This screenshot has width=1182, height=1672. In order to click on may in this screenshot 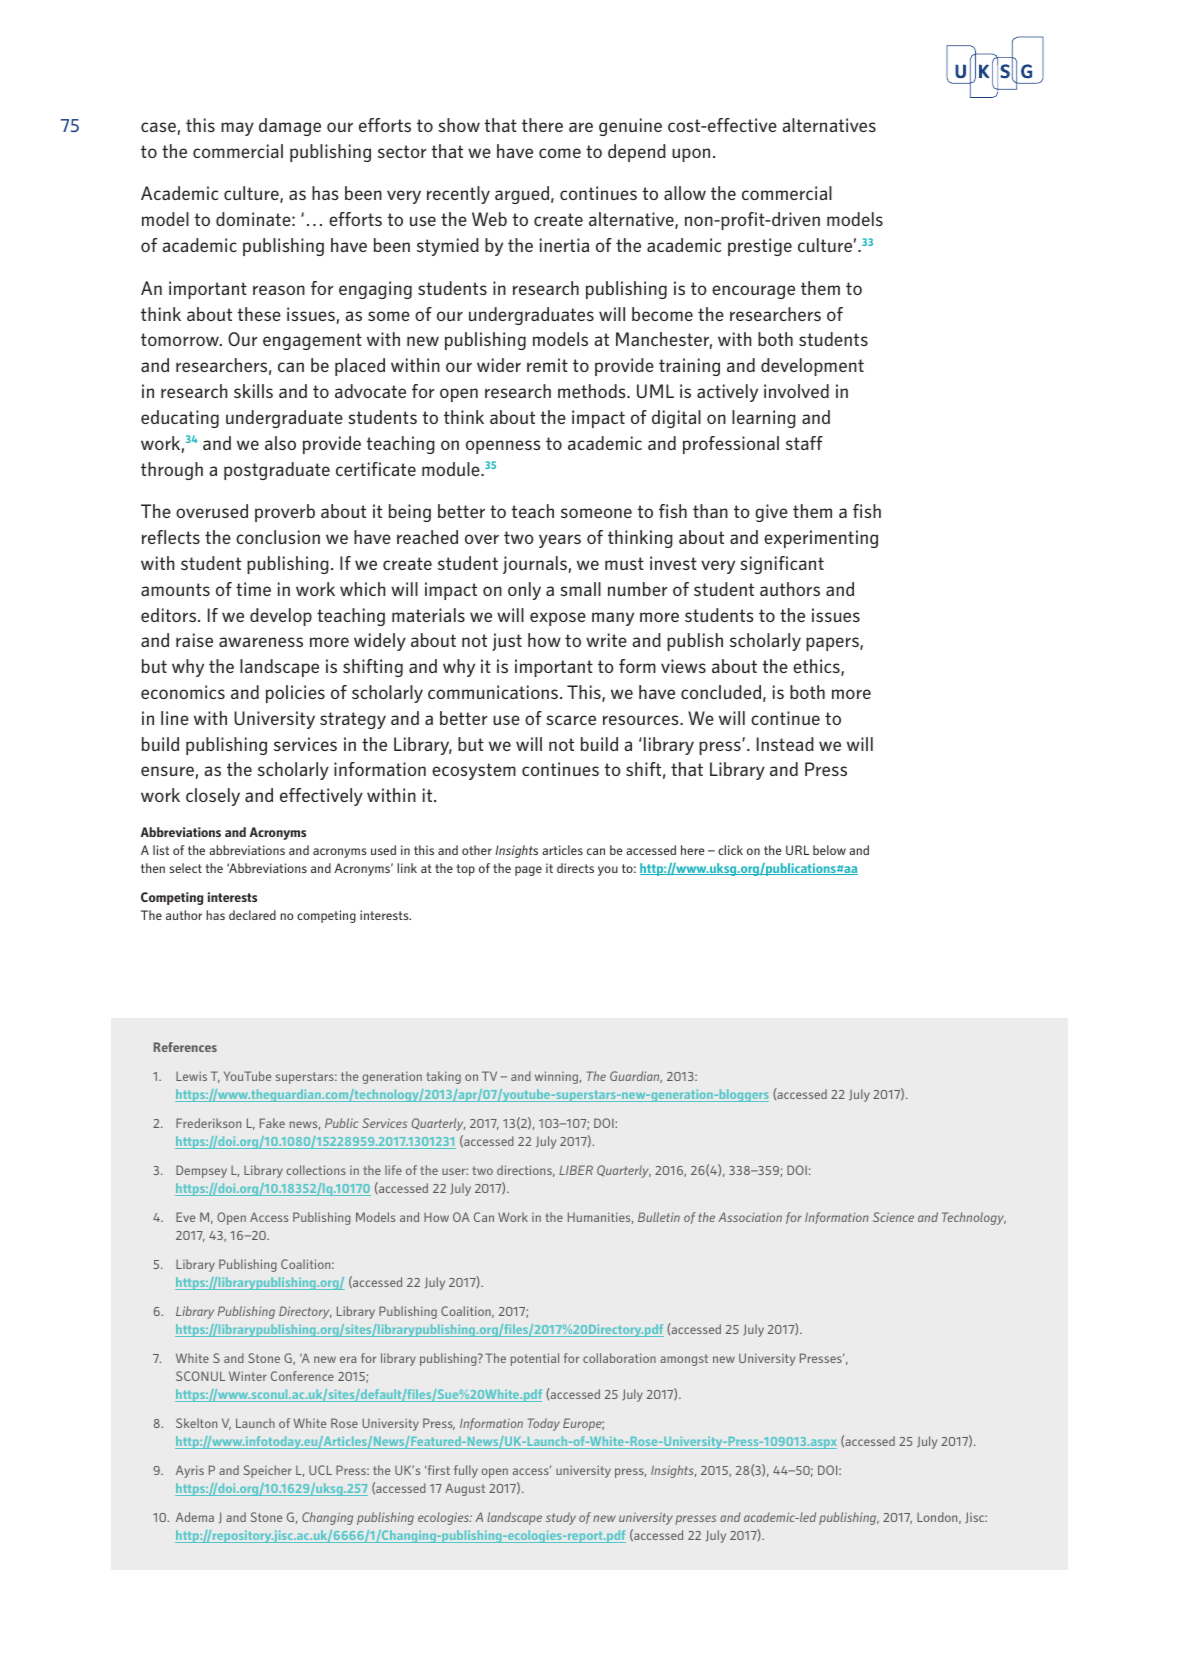, I will do `click(237, 129)`.
